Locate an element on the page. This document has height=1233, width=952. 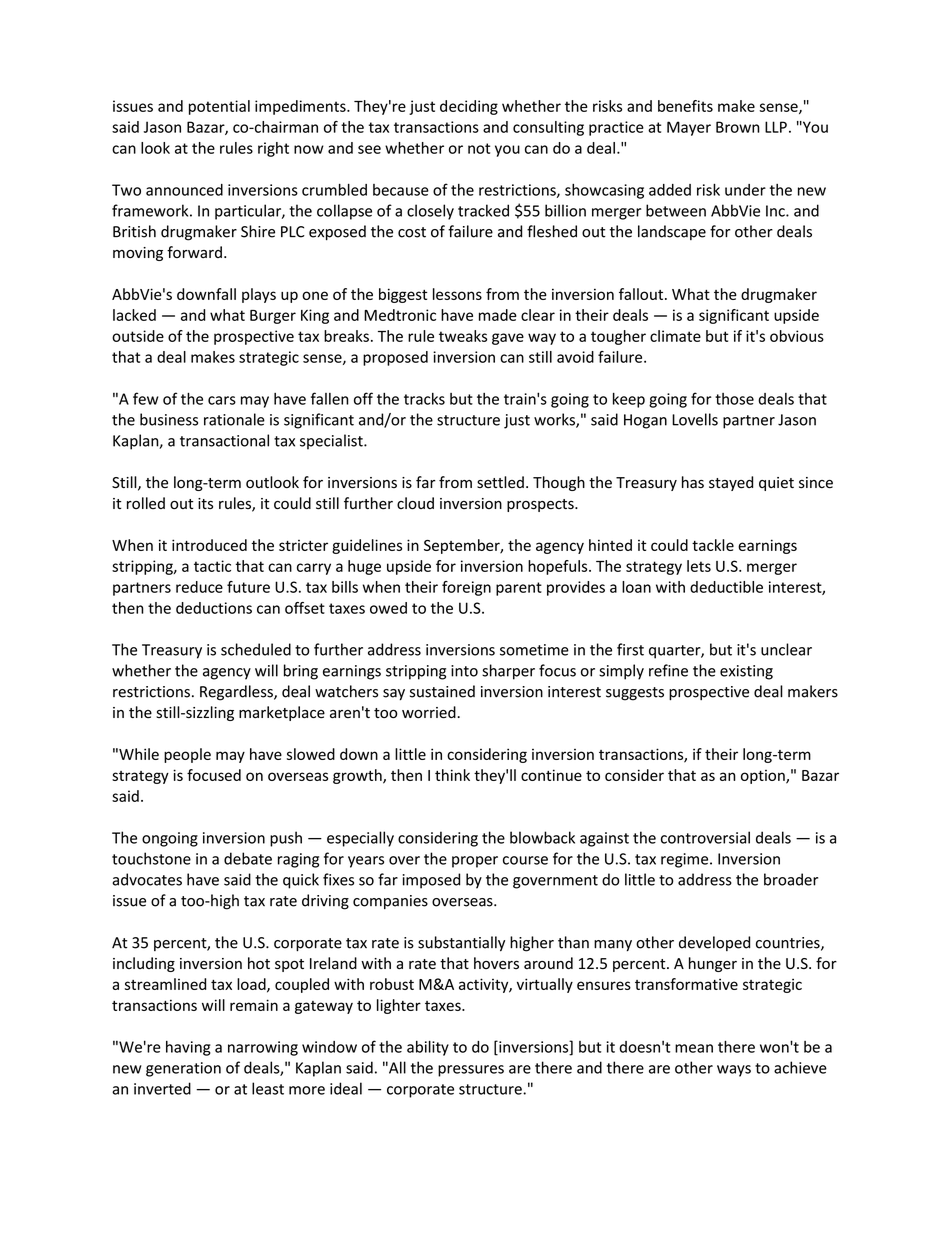
pressures is located at coordinates (471, 1071).
